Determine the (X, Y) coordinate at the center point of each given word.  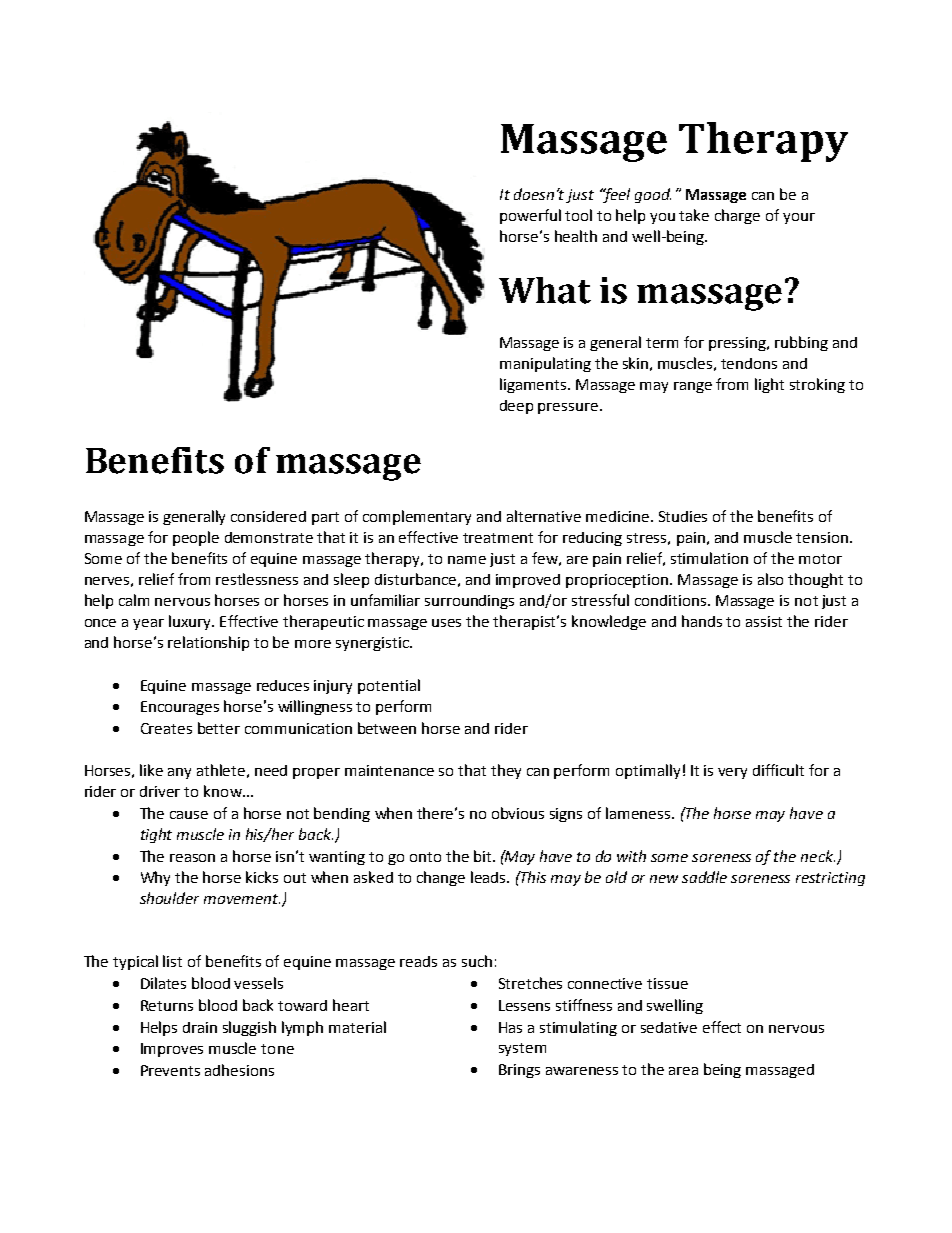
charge (737, 216)
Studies (683, 516)
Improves (172, 1050)
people (196, 538)
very (732, 773)
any (179, 773)
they (506, 771)
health (576, 236)
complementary (417, 517)
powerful (530, 216)
